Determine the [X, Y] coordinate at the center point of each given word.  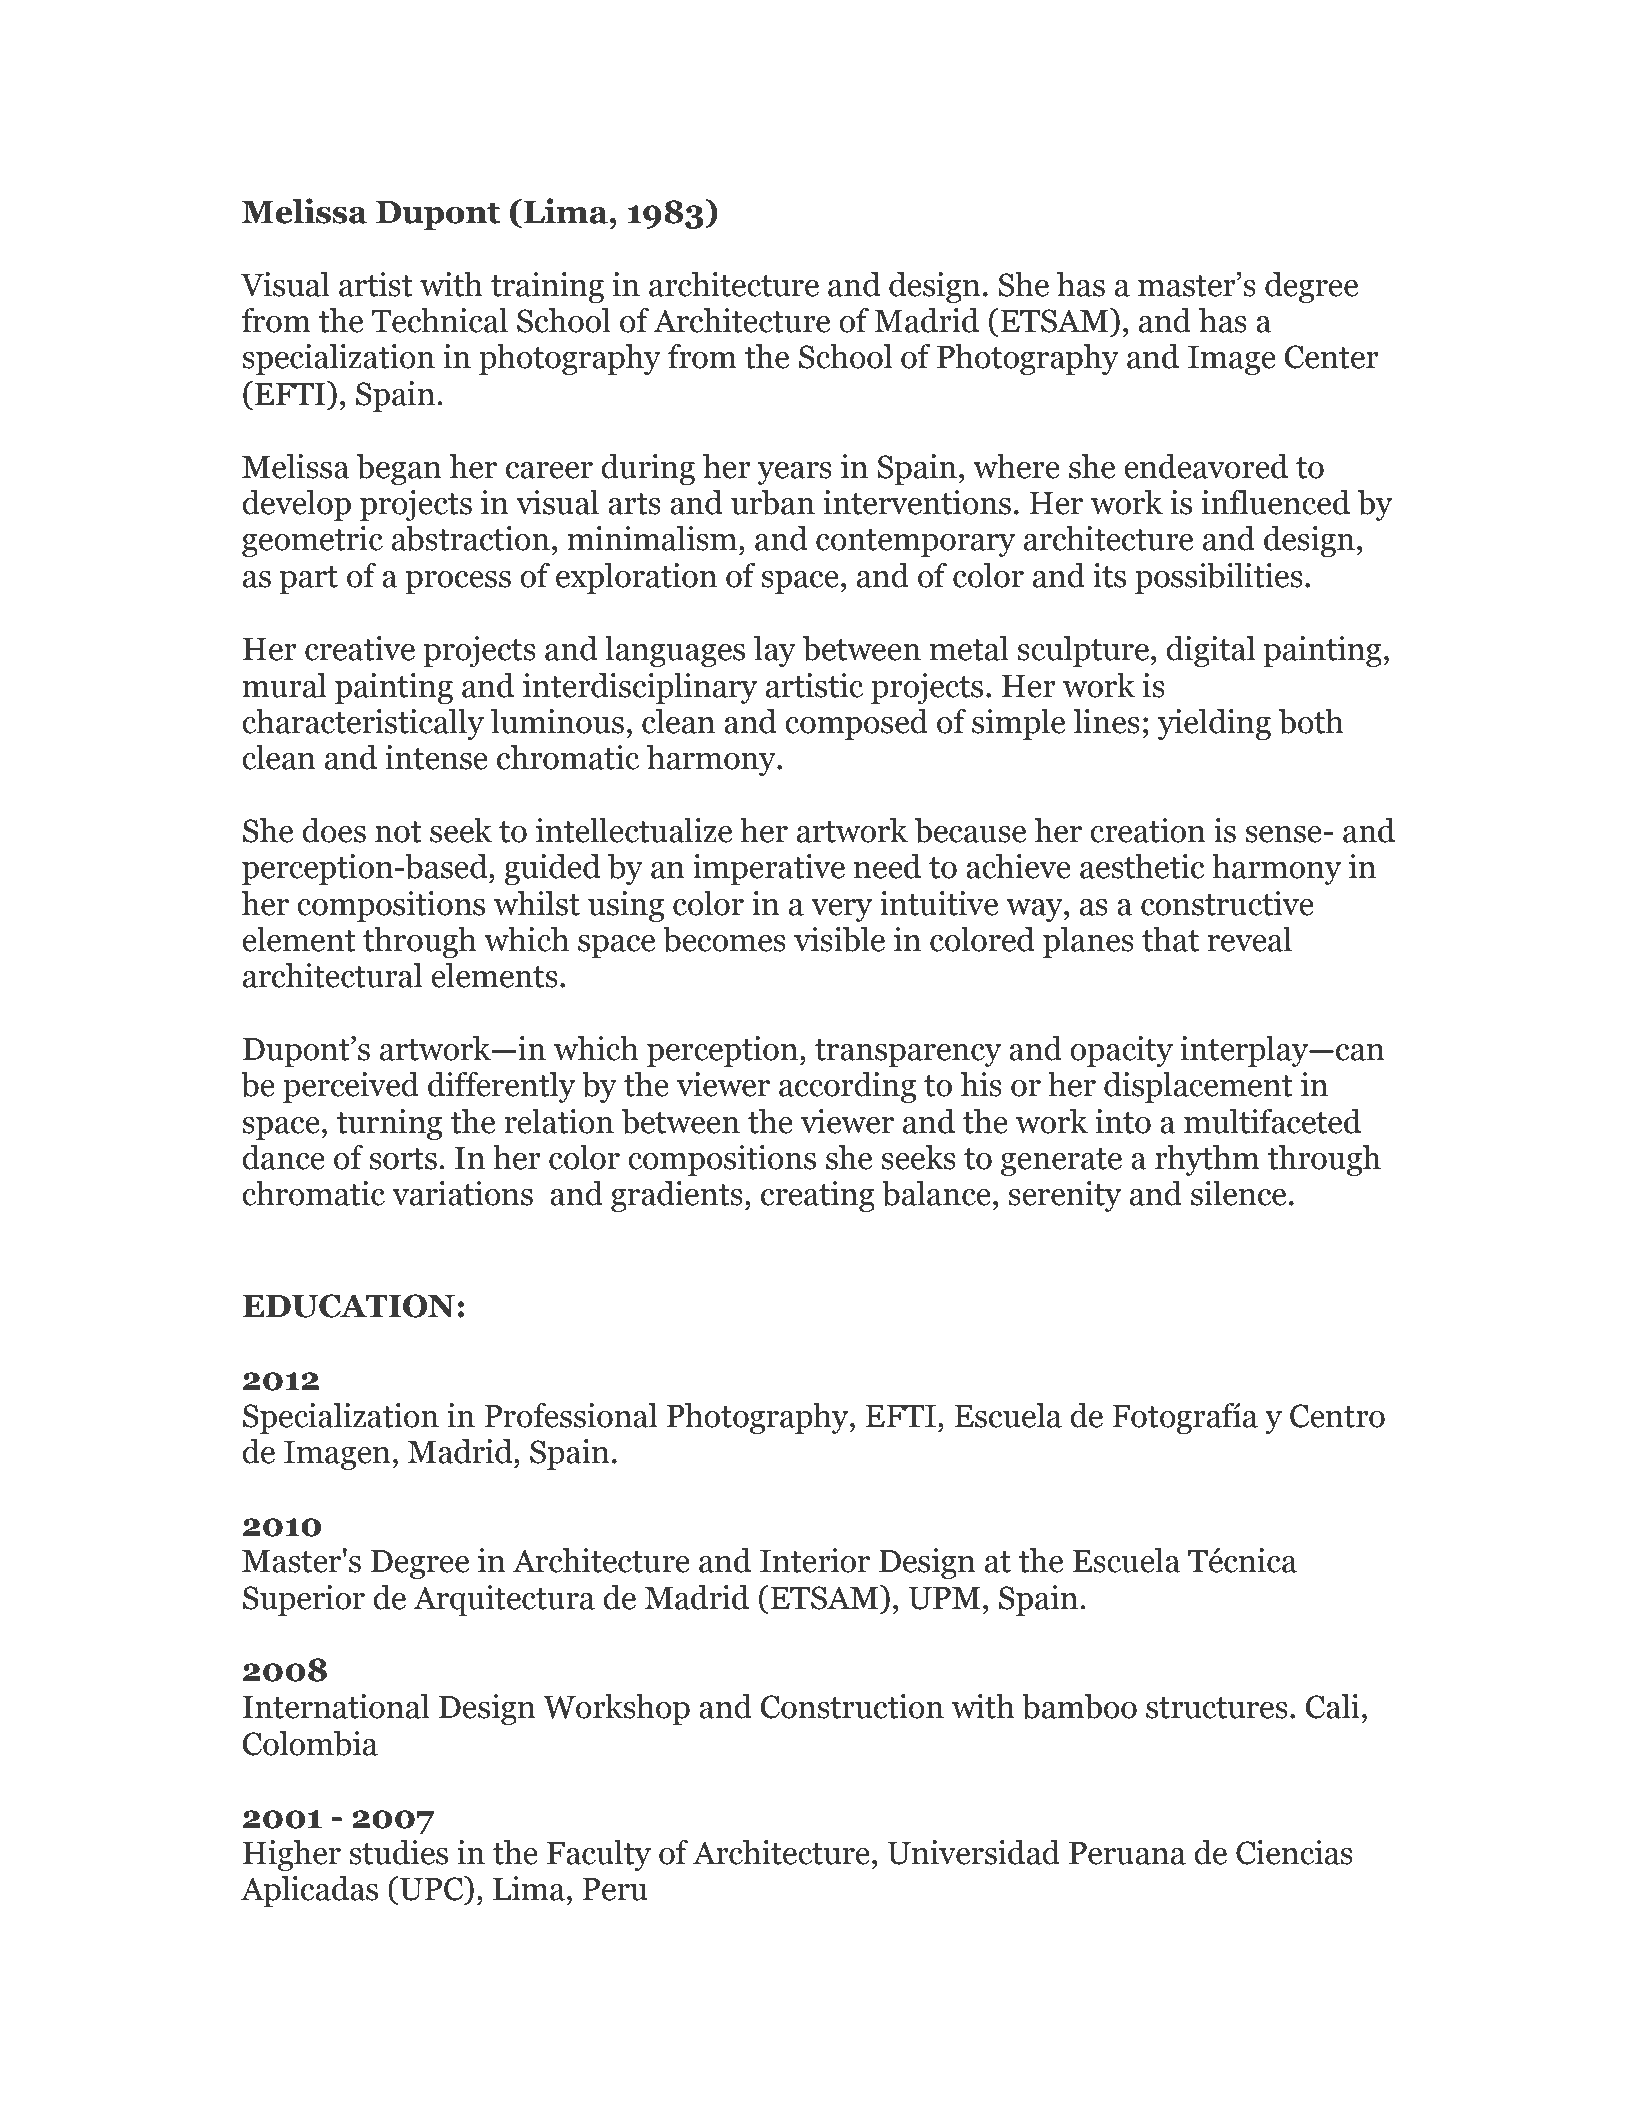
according [847, 1087]
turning [389, 1124]
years [795, 473]
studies [398, 1852]
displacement [1198, 1087]
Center [1332, 357]
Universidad [973, 1852]
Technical [440, 320]
